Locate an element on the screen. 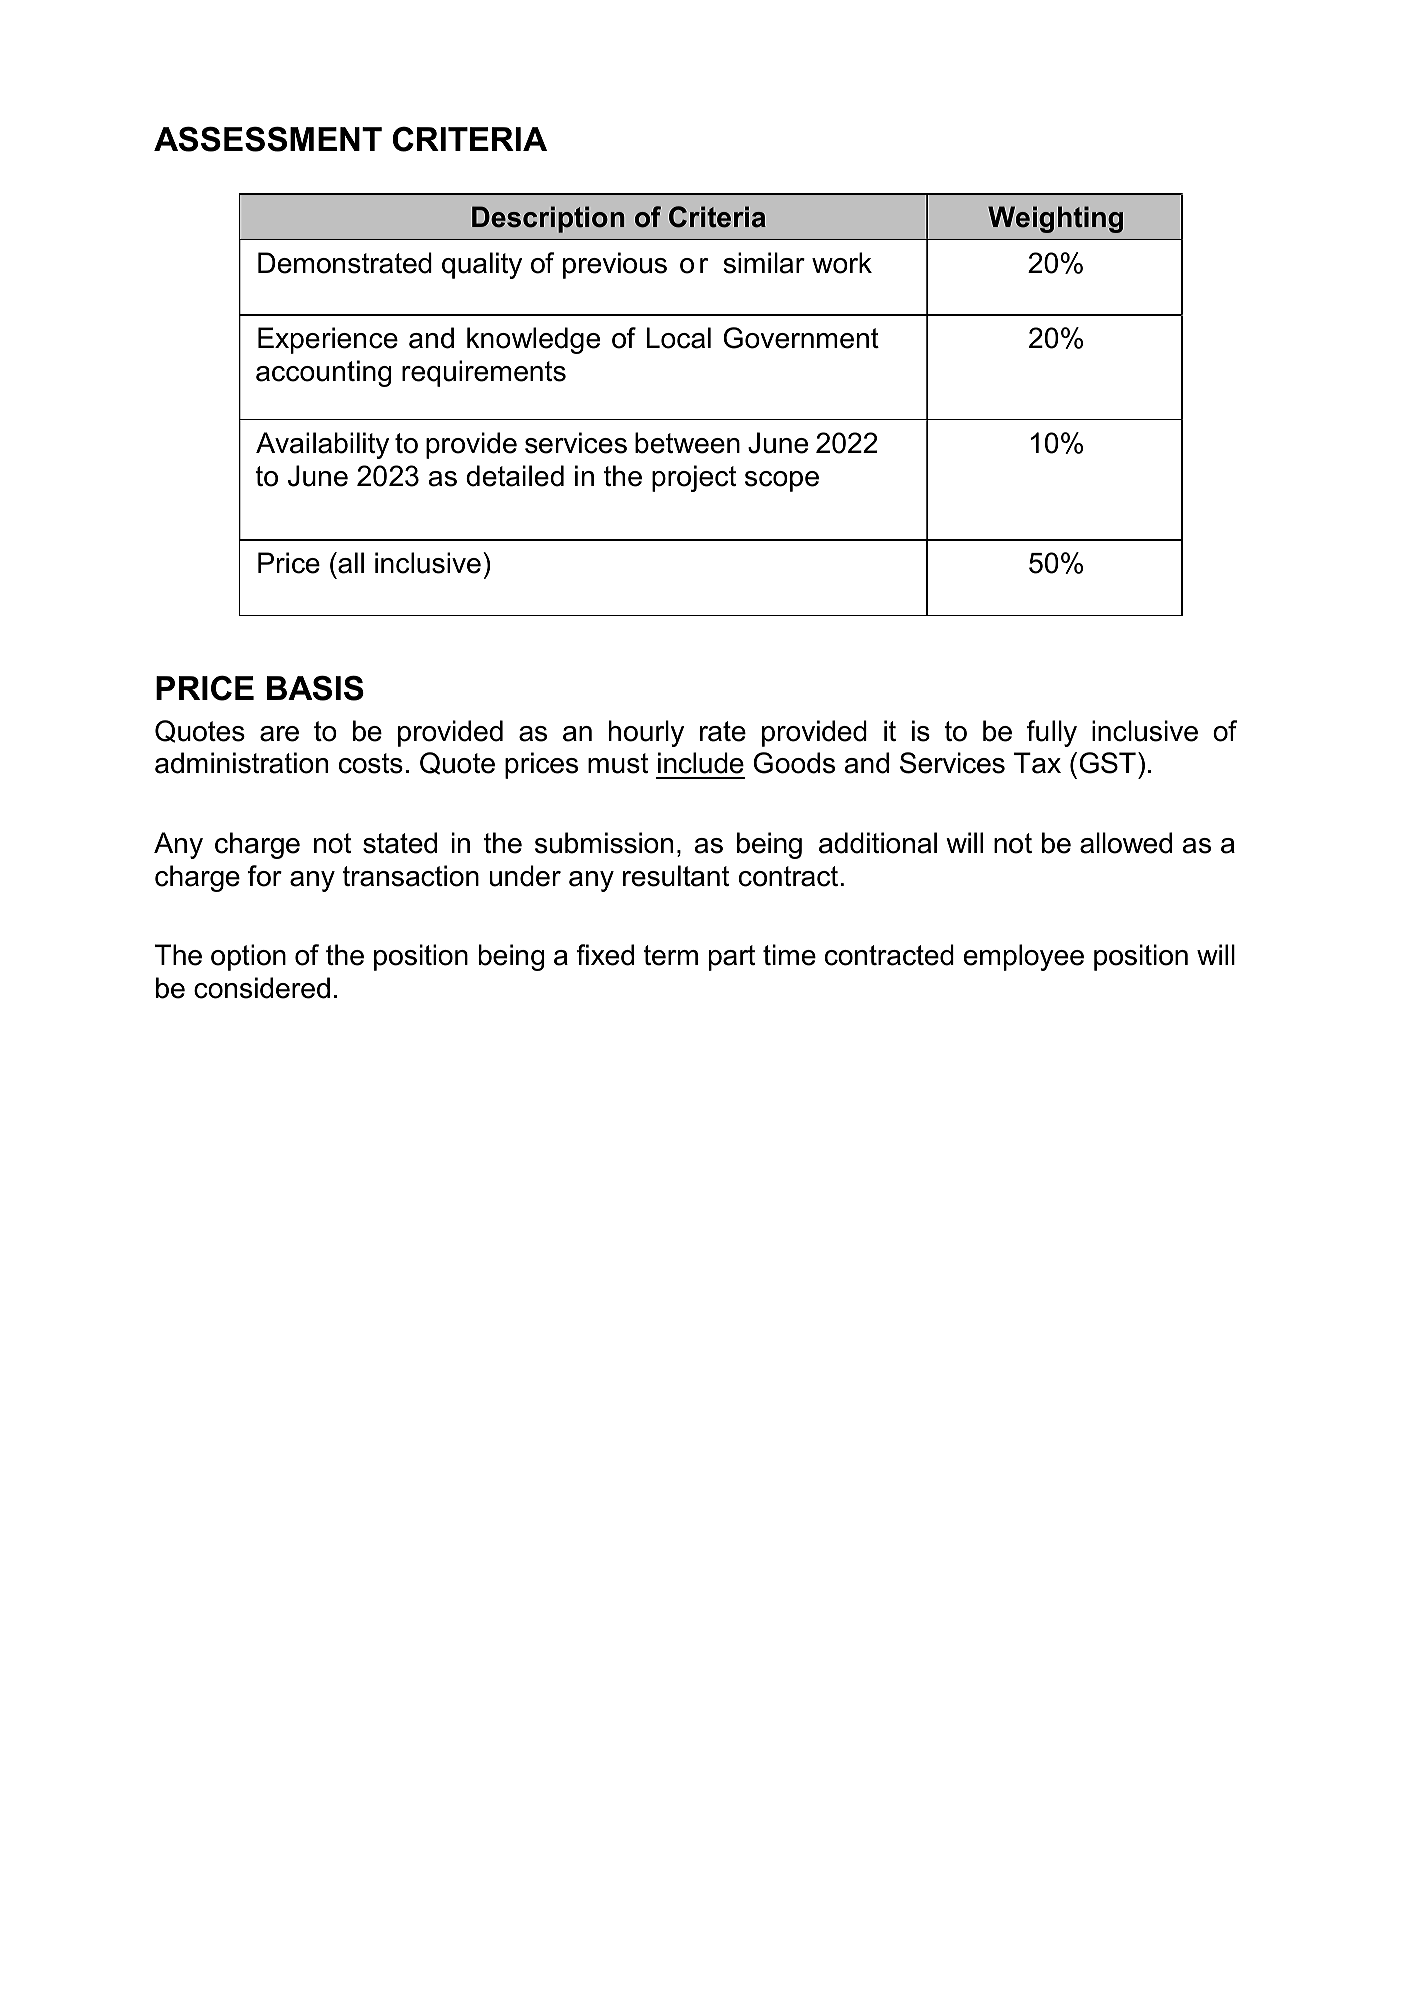  term is located at coordinates (670, 955).
